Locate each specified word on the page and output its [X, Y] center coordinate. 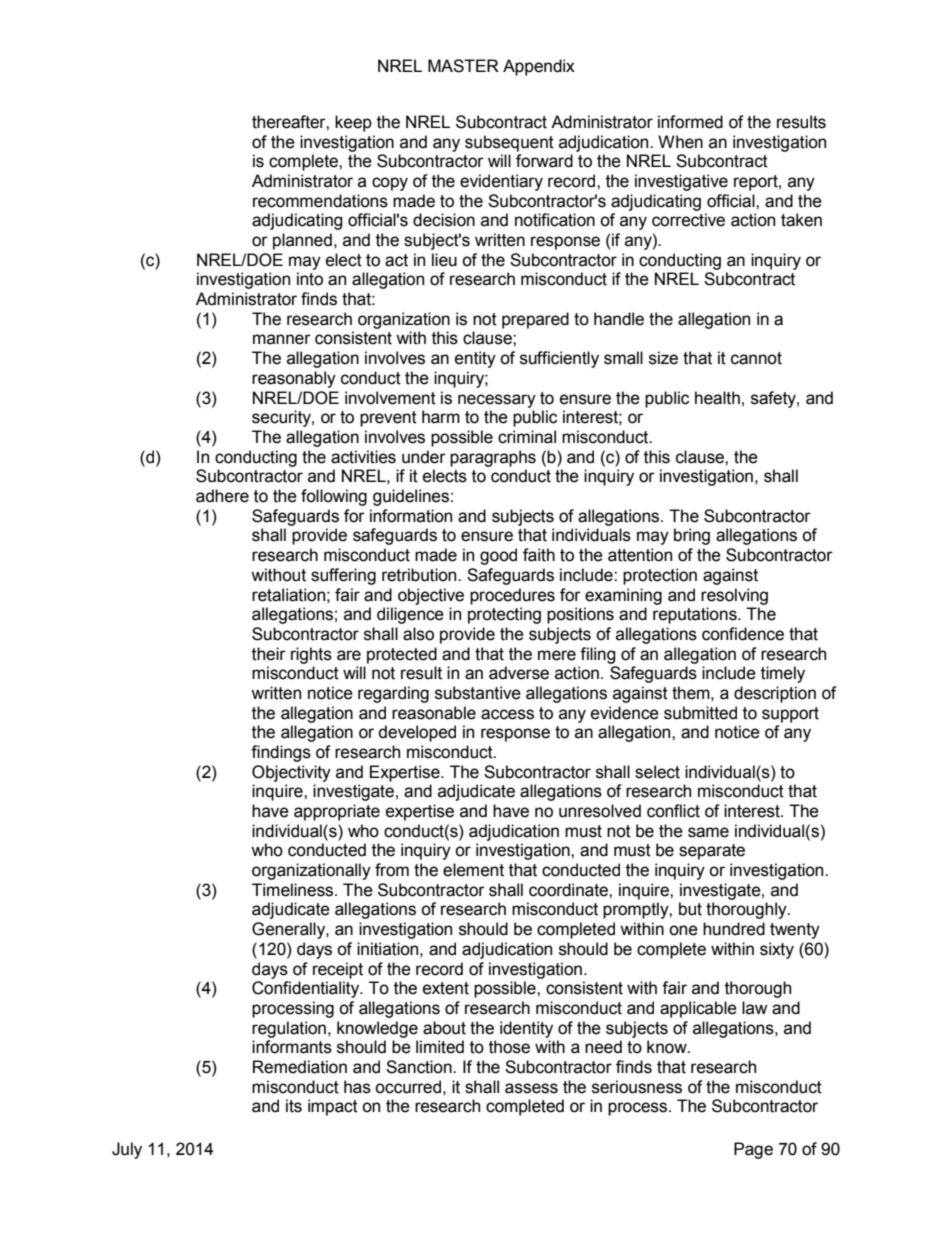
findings [281, 753]
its [294, 1106]
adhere [222, 496]
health [717, 398]
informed [690, 122]
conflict [673, 811]
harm [441, 417]
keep [353, 123]
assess [531, 1088]
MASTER [463, 66]
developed [417, 733]
